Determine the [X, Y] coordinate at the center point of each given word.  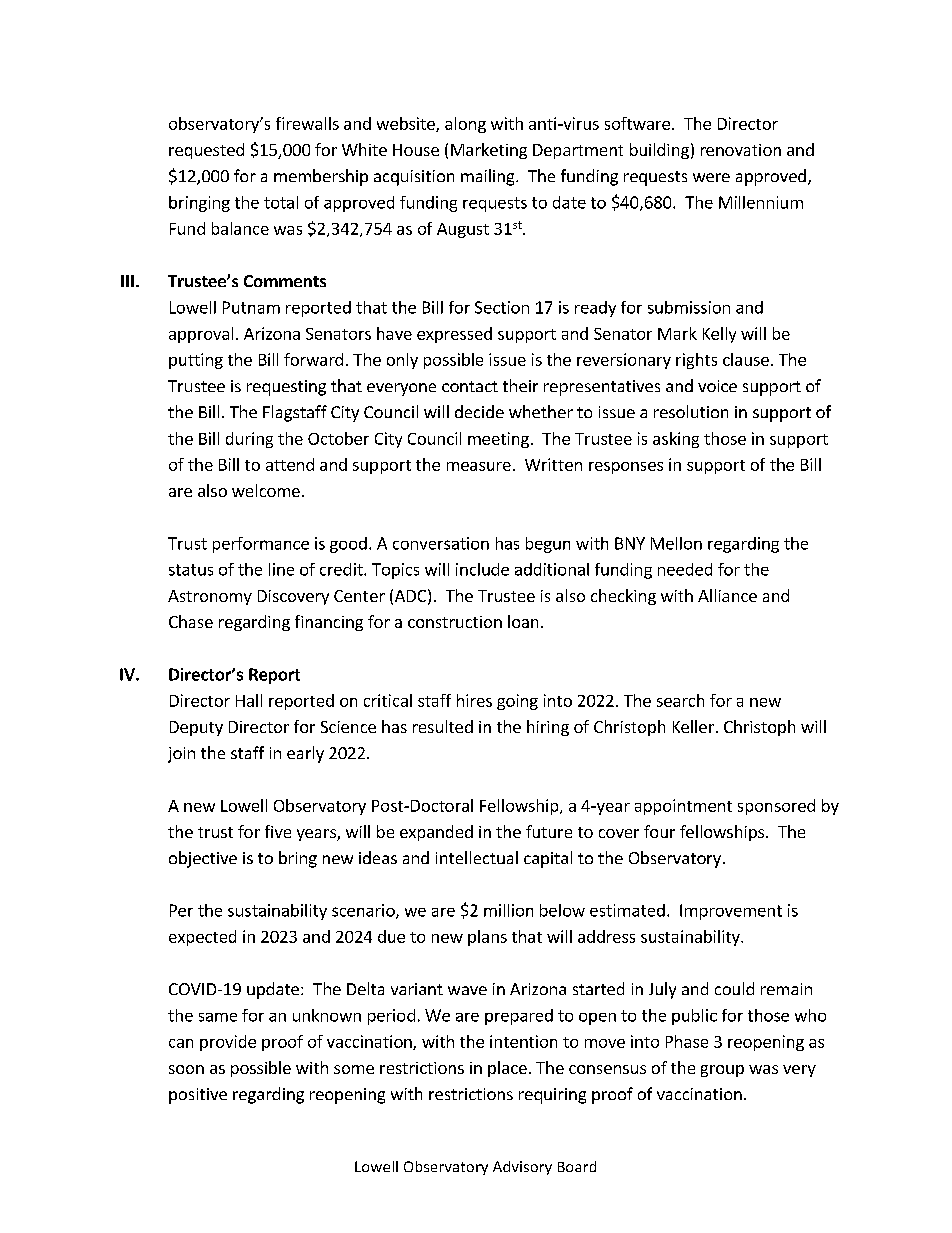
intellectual [477, 857]
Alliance [727, 595]
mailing [489, 177]
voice [717, 386]
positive [198, 1096]
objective [203, 859]
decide [479, 411]
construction [455, 622]
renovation [741, 150]
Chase [191, 621]
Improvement [731, 912]
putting [196, 361]
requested [206, 151]
